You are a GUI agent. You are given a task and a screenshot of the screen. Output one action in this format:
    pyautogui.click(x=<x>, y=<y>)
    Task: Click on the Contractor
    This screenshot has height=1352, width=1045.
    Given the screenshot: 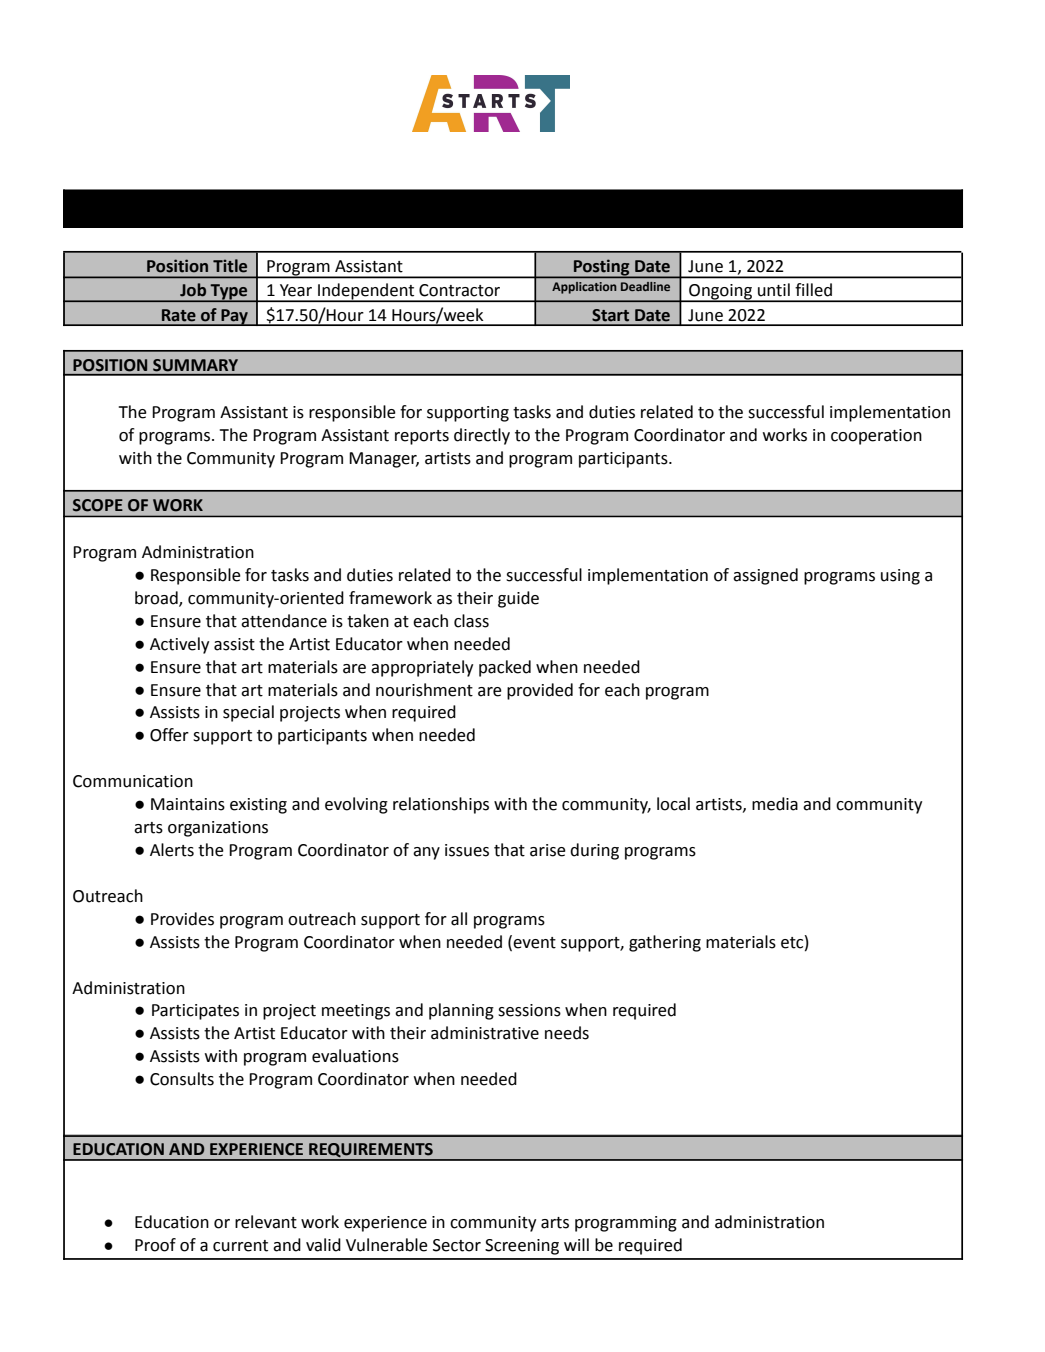 What is the action you would take?
    pyautogui.click(x=459, y=290)
